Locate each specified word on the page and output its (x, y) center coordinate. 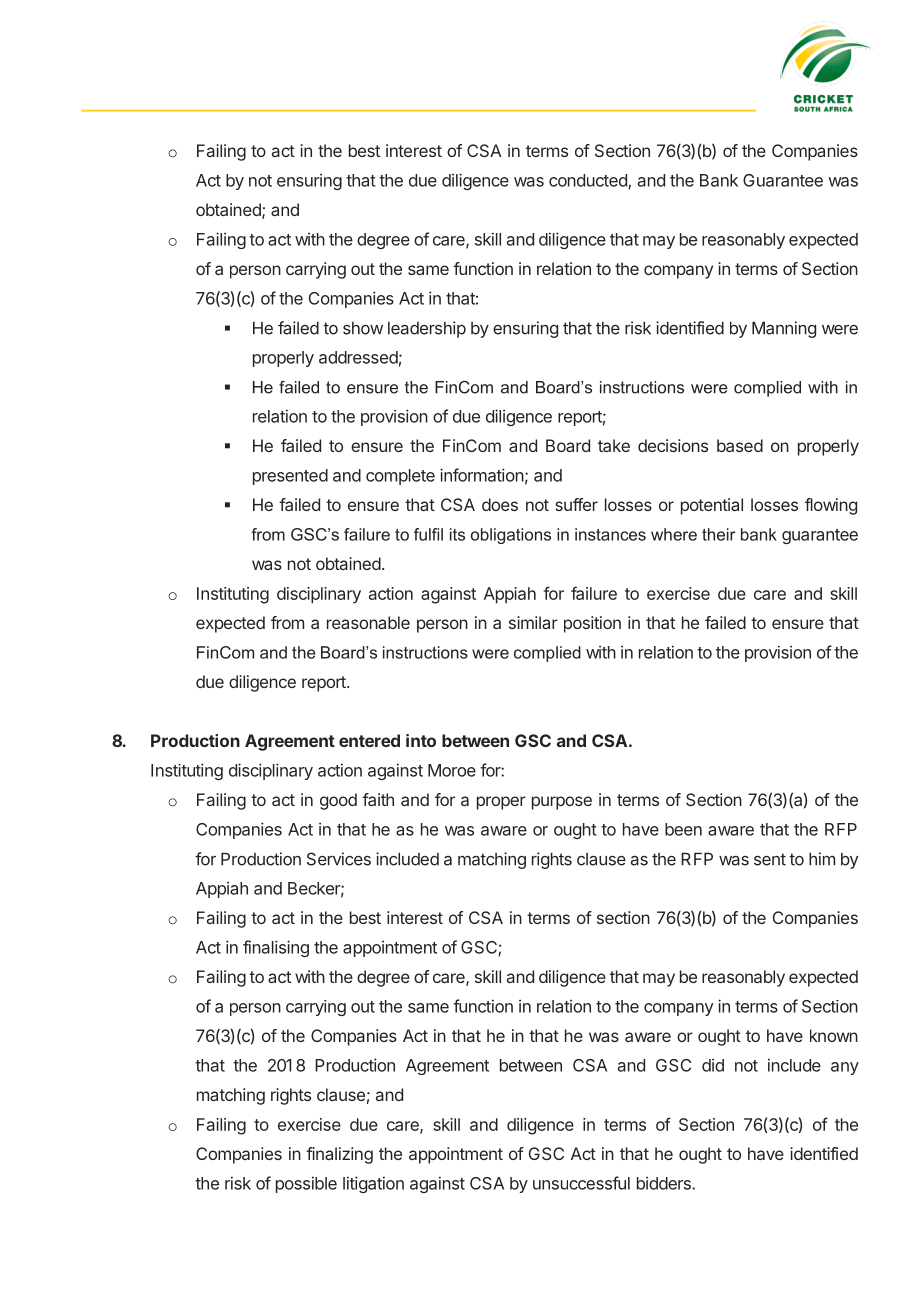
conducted (589, 181)
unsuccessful (581, 1183)
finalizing (339, 1155)
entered (369, 740)
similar (533, 622)
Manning (784, 329)
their (718, 534)
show (363, 328)
